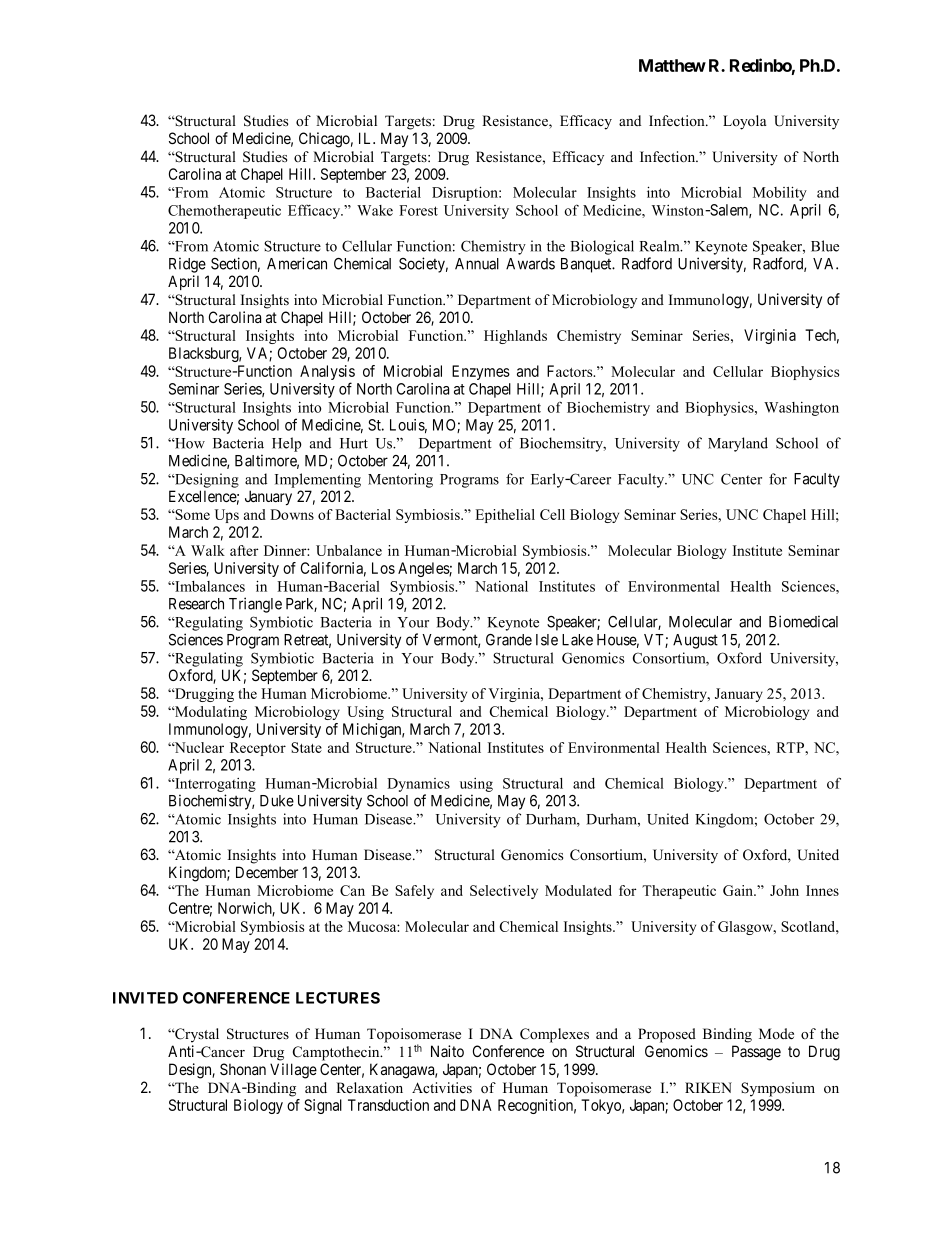 The height and width of the document is (1233, 952). I want to click on Wake, so click(375, 210).
